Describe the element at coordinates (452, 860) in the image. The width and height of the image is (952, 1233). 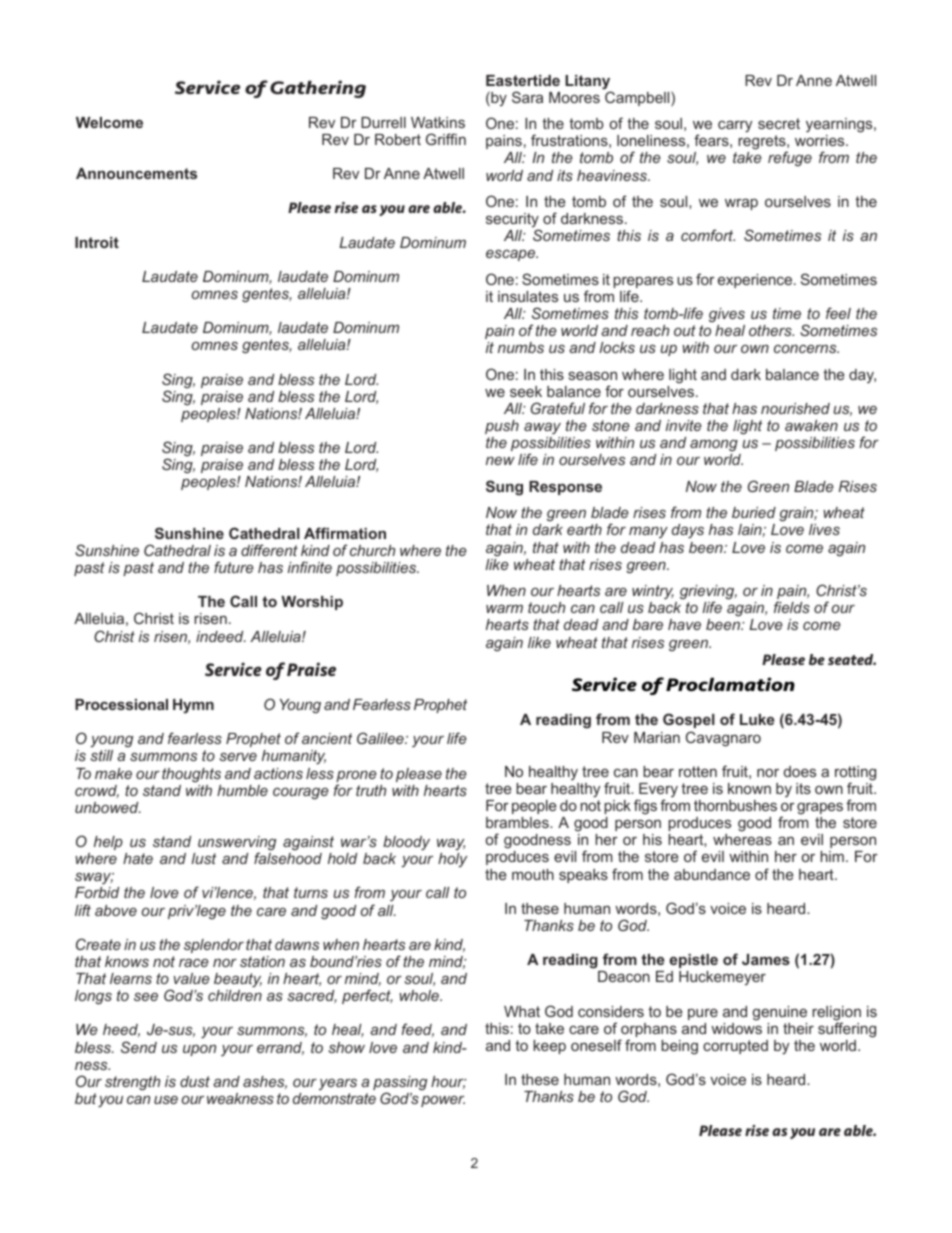
I see `holy` at that location.
